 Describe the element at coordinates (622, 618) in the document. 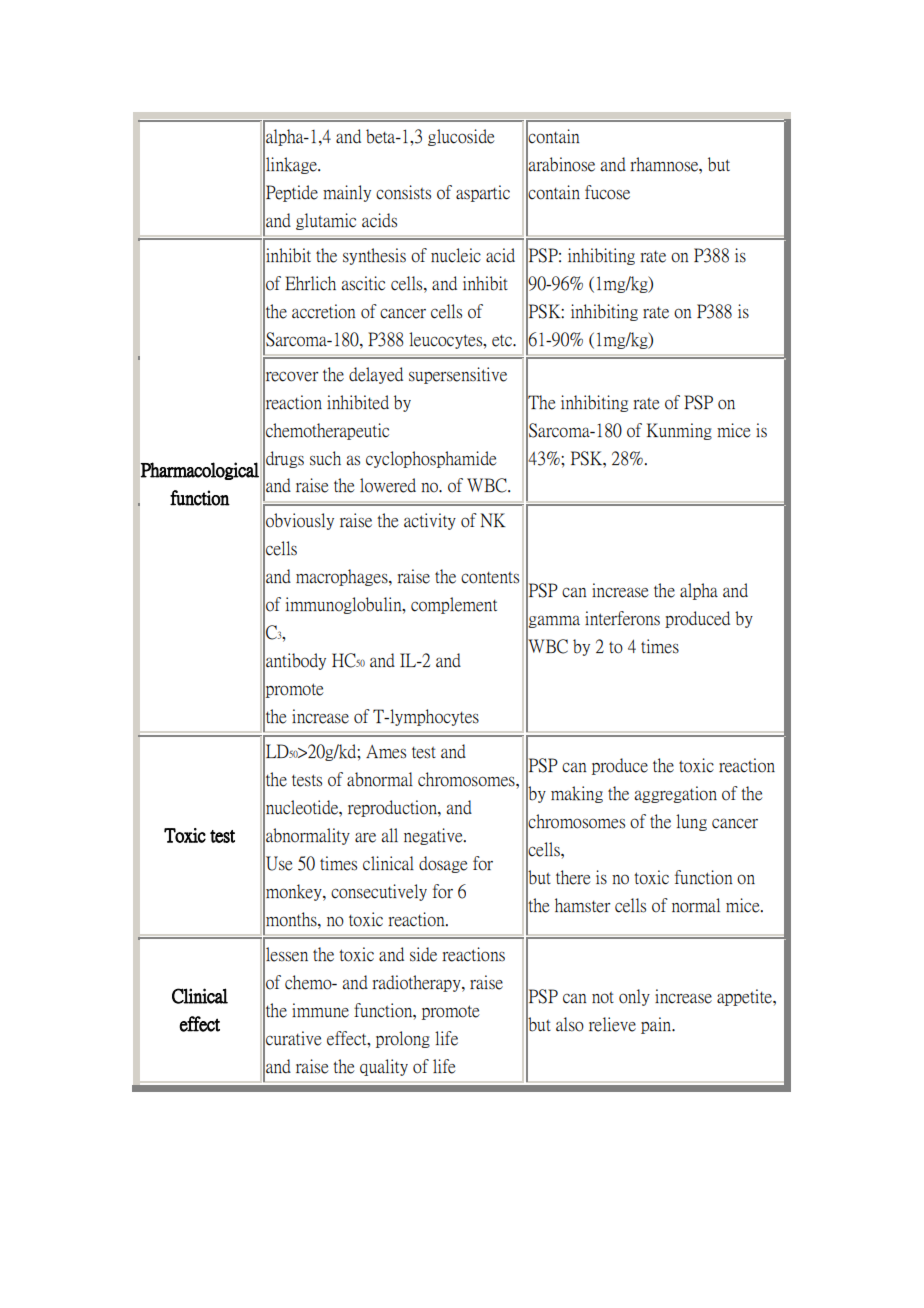

I see `interferons` at that location.
